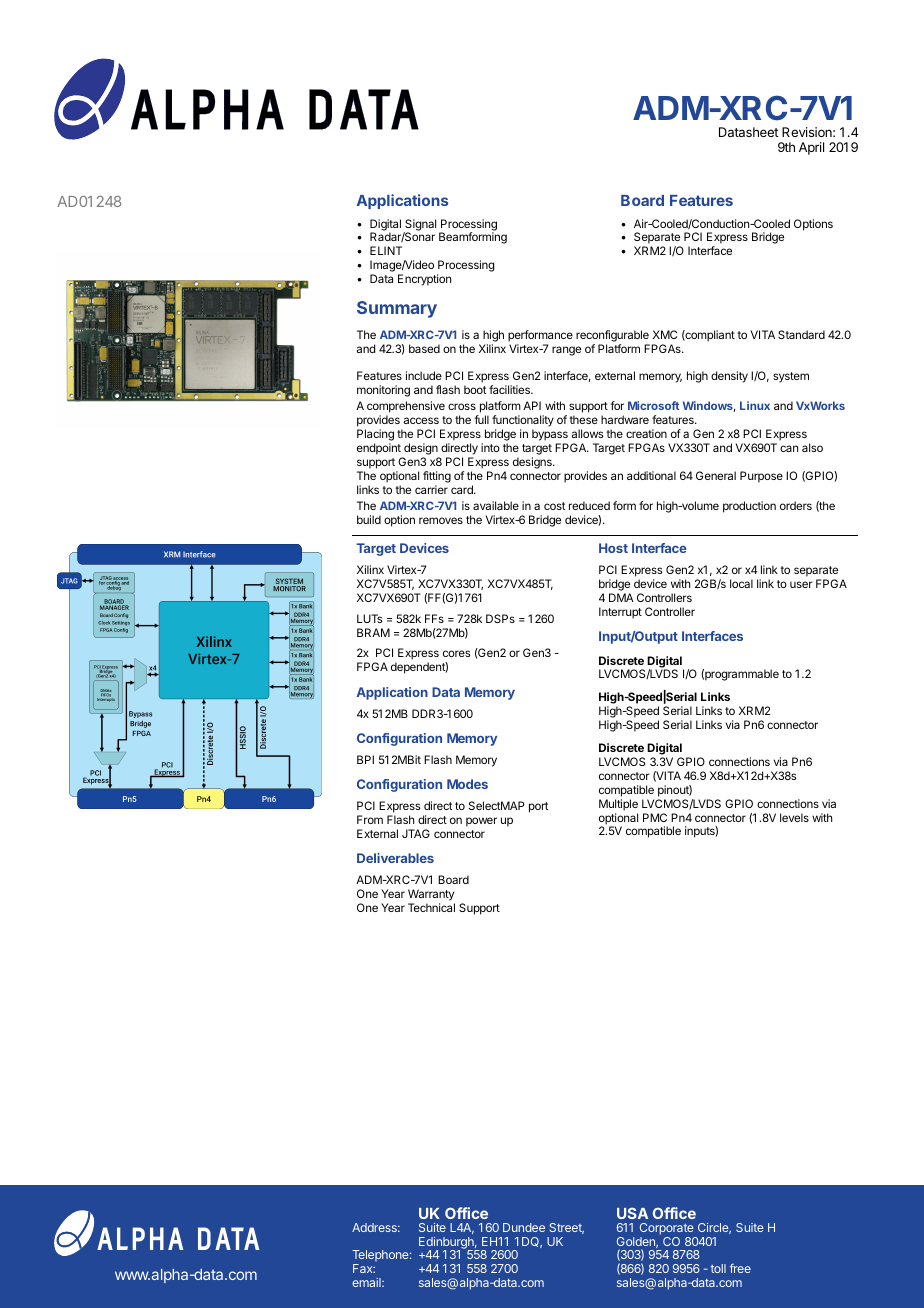 The width and height of the document is (924, 1308). Describe the element at coordinates (587, 433) in the document. I see `allows` at that location.
